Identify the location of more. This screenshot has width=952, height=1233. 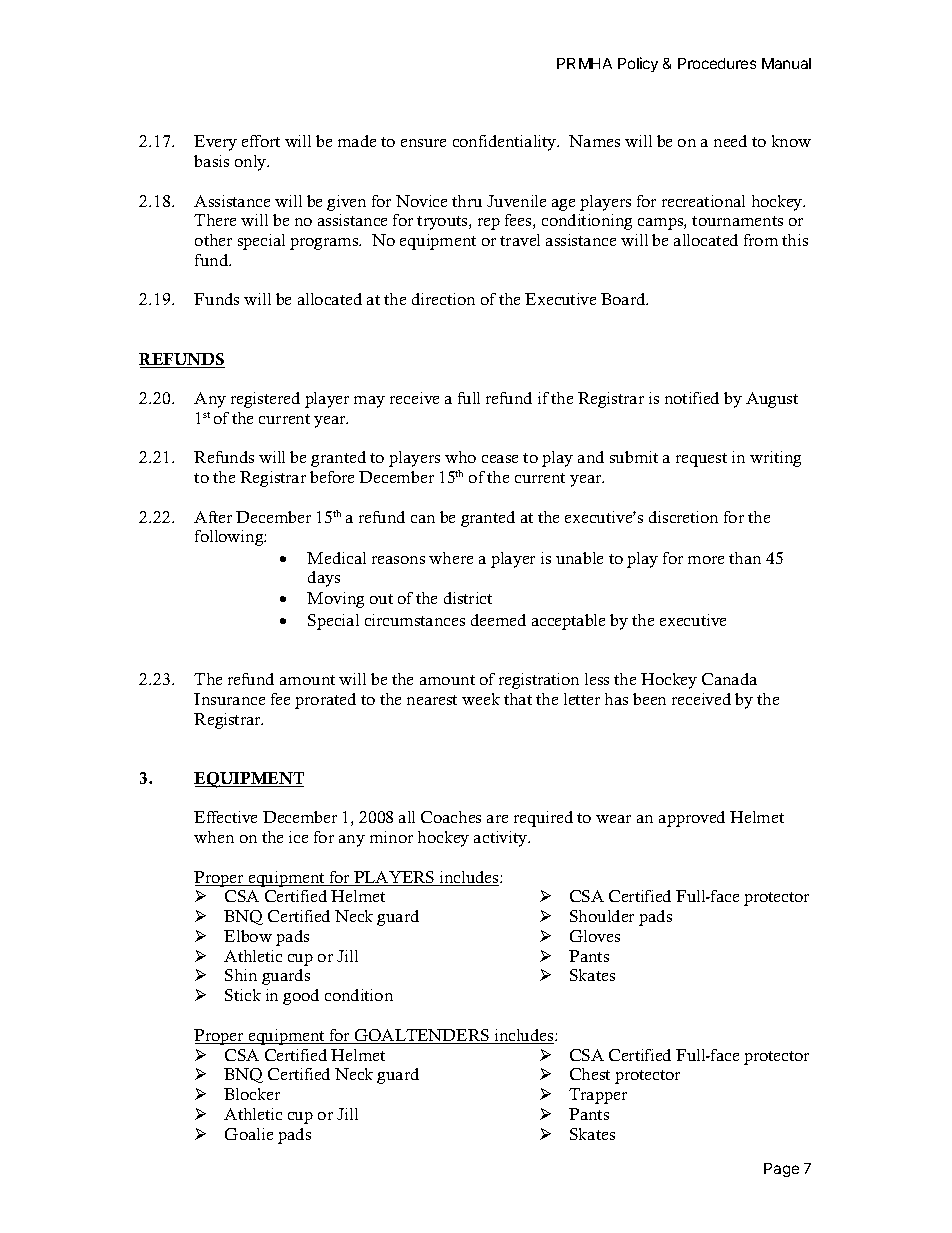
(706, 560).
